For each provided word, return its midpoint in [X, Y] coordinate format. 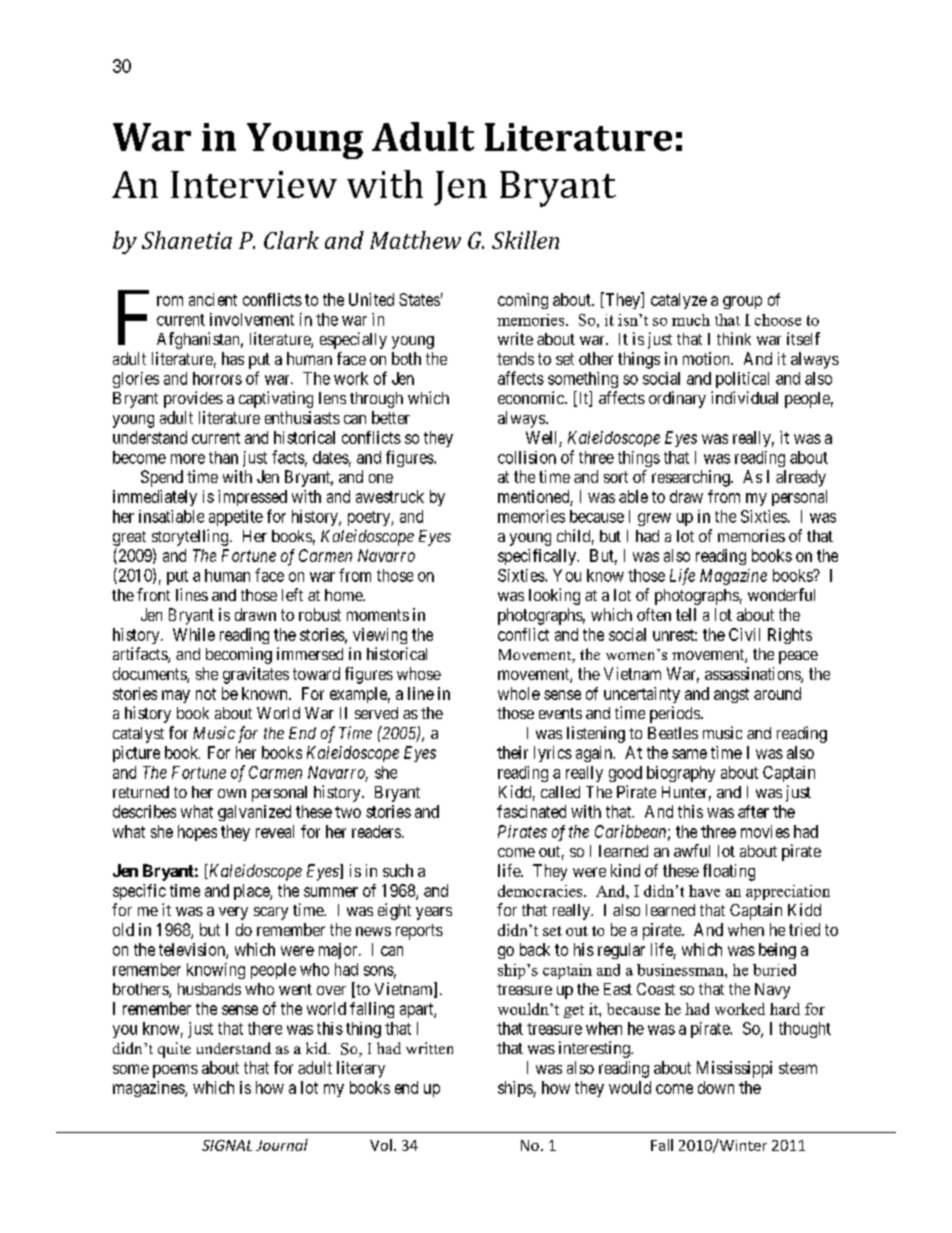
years [434, 913]
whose [419, 673]
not [206, 694]
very [233, 913]
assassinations [753, 675]
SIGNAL [227, 1145]
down [716, 1087]
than [223, 457]
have [704, 891]
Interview [254, 184]
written [429, 1048]
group [742, 302]
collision [527, 457]
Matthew [415, 240]
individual [744, 397]
